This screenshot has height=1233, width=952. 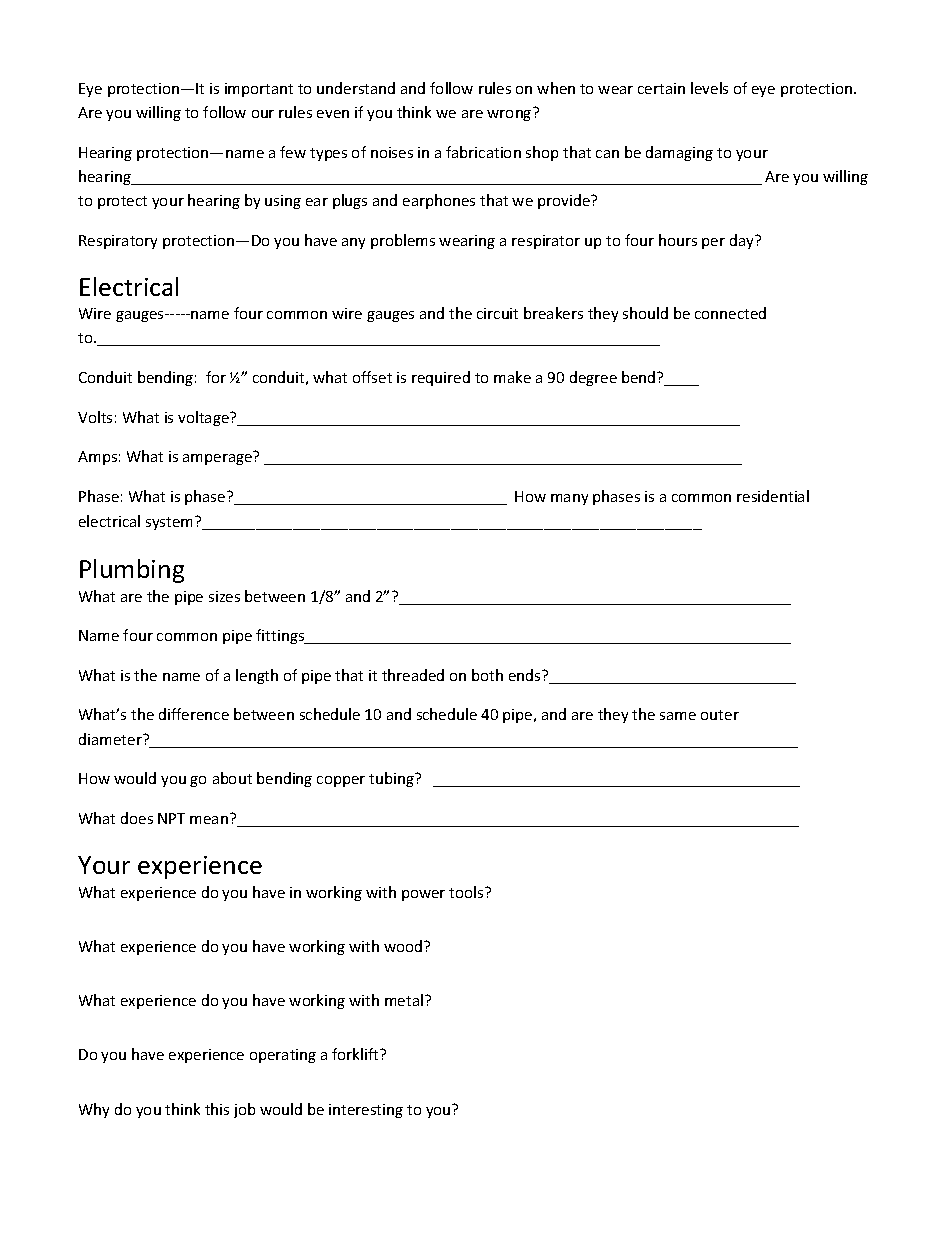 What do you see at coordinates (224, 596) in the screenshot?
I see `sizes` at bounding box center [224, 596].
